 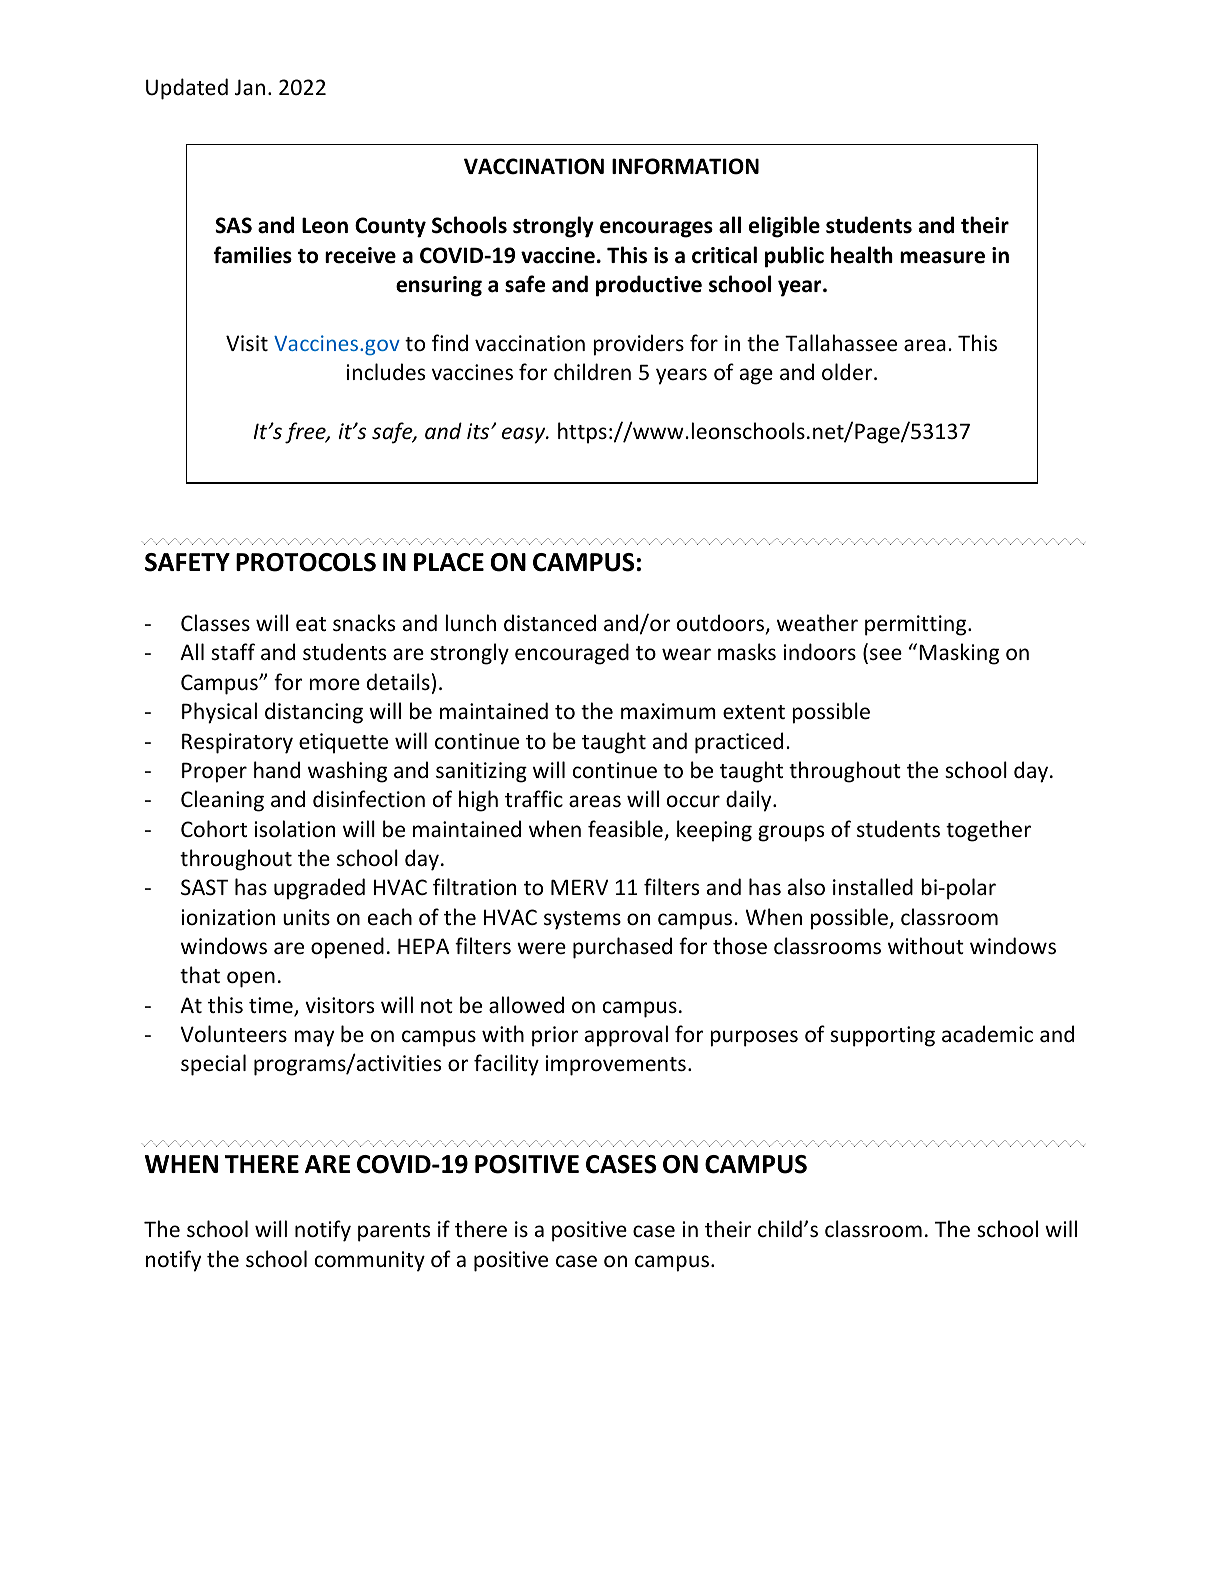 I want to click on eligible, so click(x=784, y=227).
